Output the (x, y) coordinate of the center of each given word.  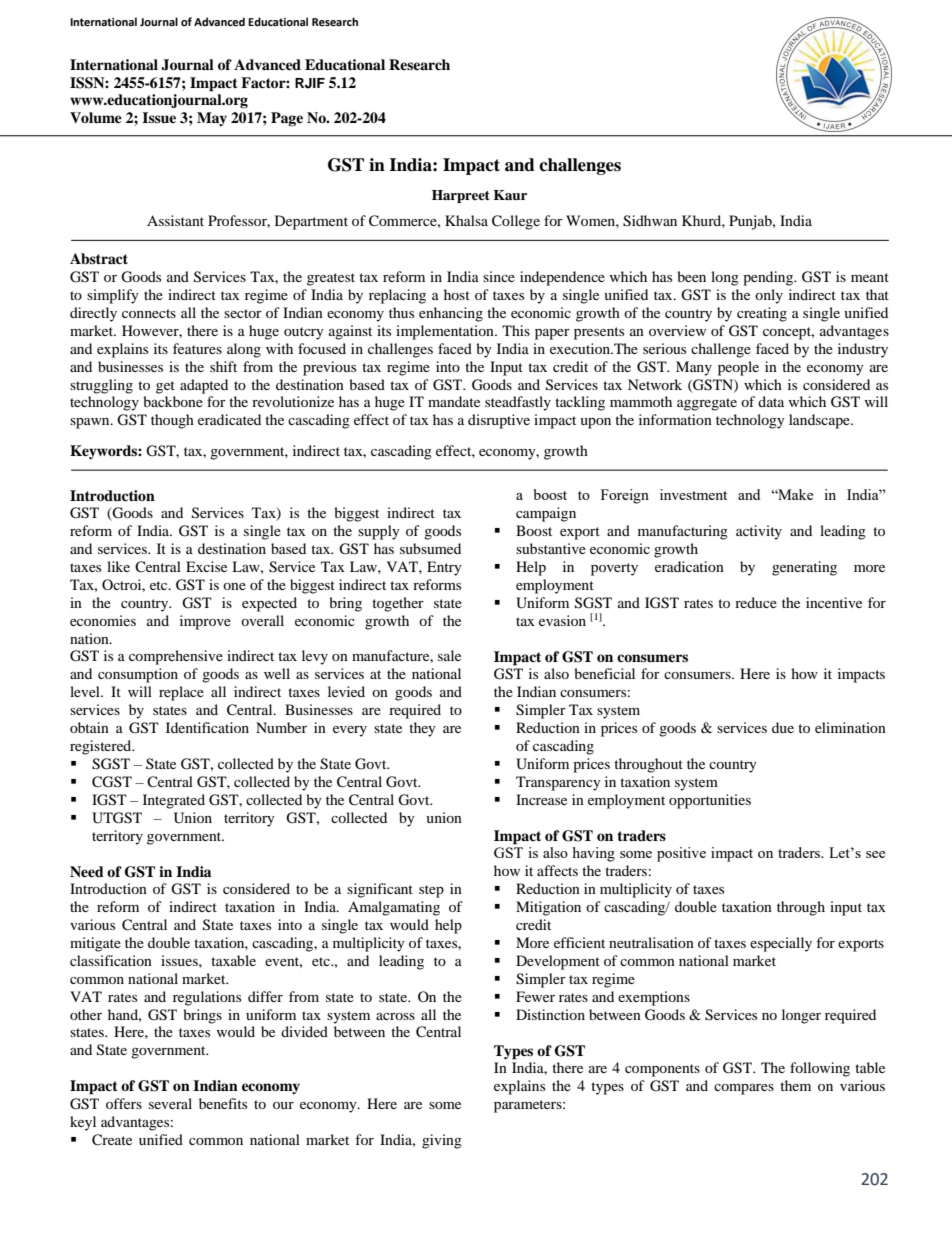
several (170, 1103)
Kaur (510, 195)
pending (769, 278)
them (795, 1085)
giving (442, 1141)
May (212, 119)
